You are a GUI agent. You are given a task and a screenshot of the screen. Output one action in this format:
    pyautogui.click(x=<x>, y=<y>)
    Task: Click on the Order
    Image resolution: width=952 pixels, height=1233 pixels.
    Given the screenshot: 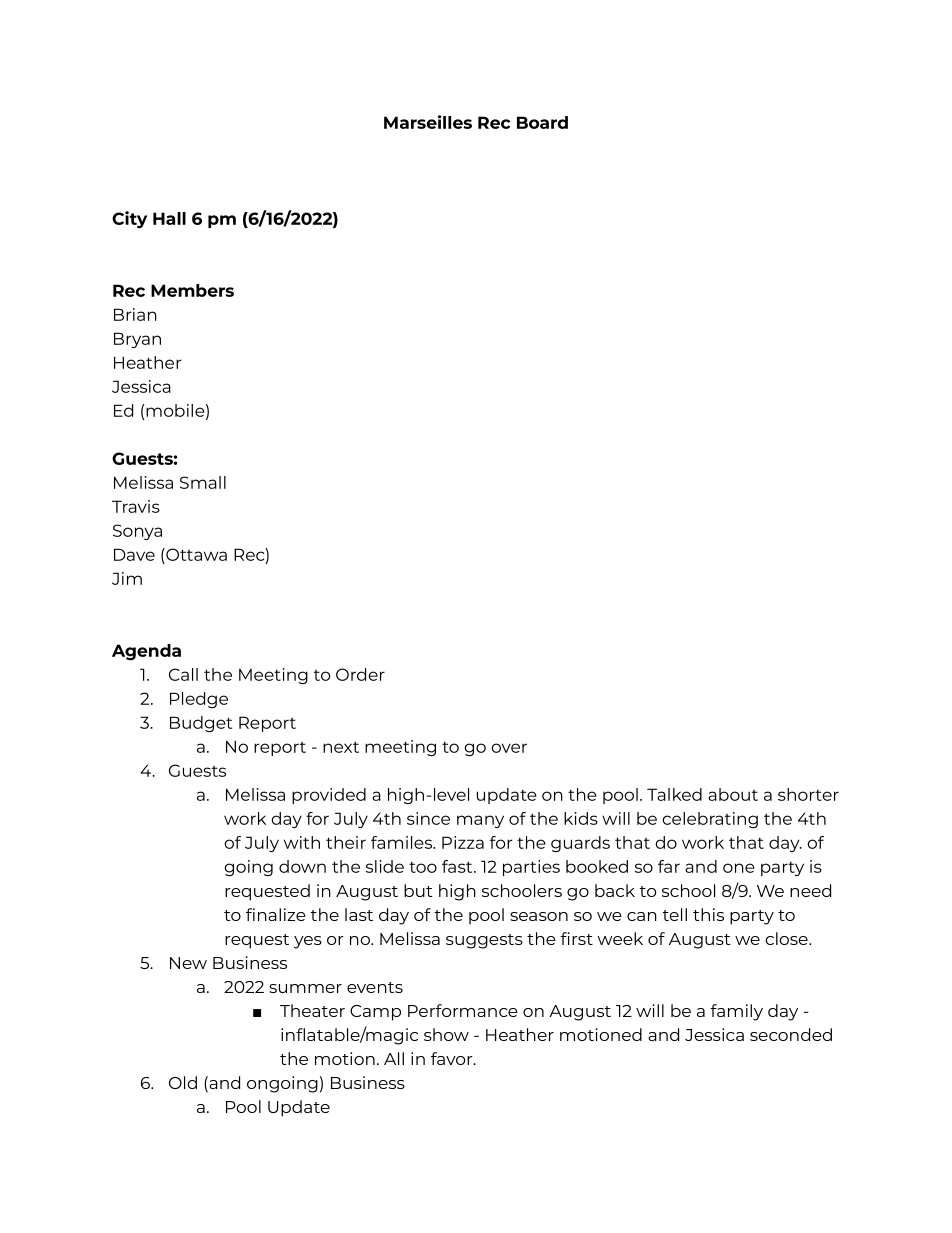 What is the action you would take?
    pyautogui.click(x=360, y=674)
